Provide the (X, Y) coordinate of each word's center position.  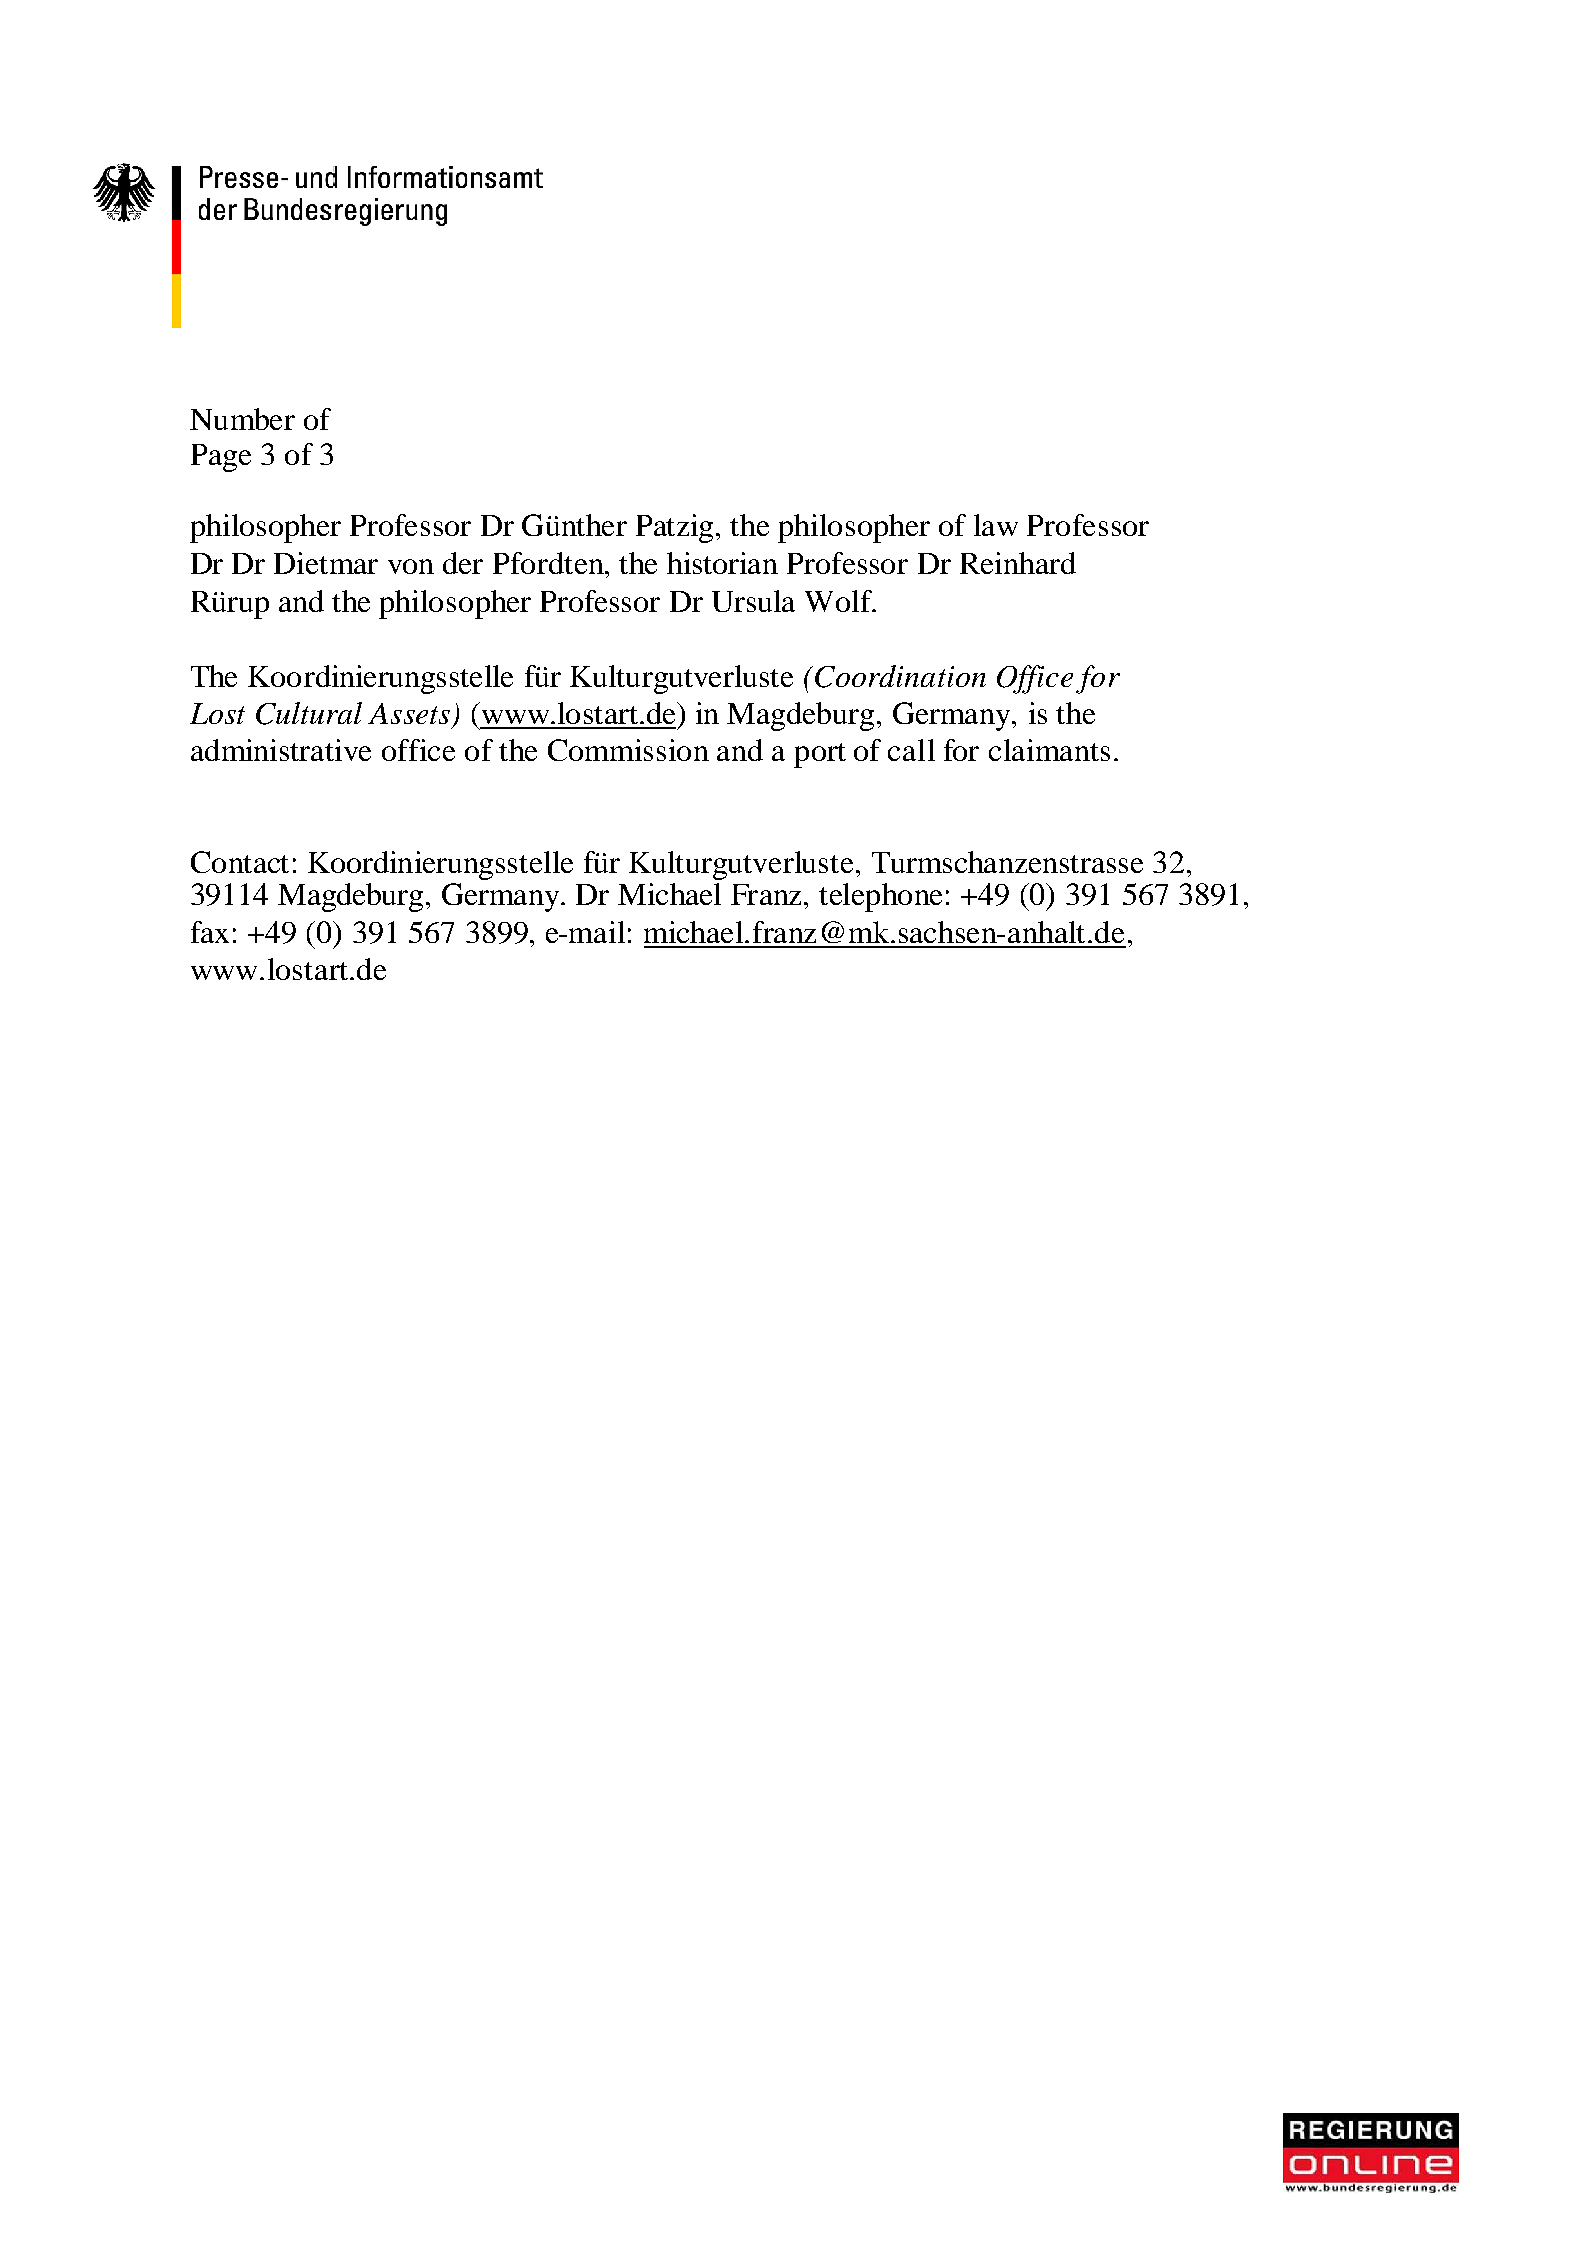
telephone (880, 897)
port (820, 755)
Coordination (900, 676)
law (996, 525)
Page (221, 458)
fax (210, 932)
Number (242, 419)
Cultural (309, 713)
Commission (628, 750)
